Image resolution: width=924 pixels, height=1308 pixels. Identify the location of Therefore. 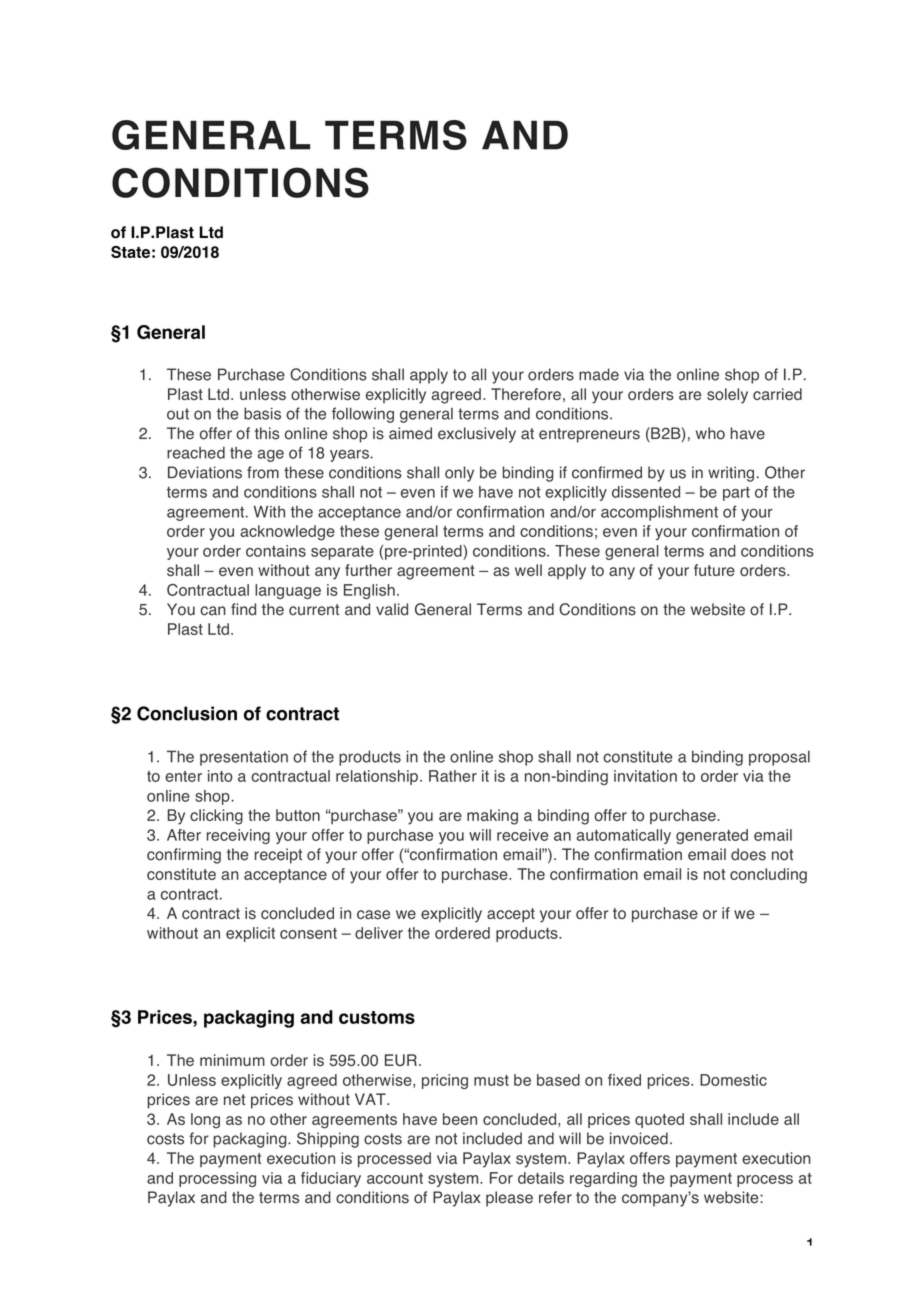
(526, 394).
